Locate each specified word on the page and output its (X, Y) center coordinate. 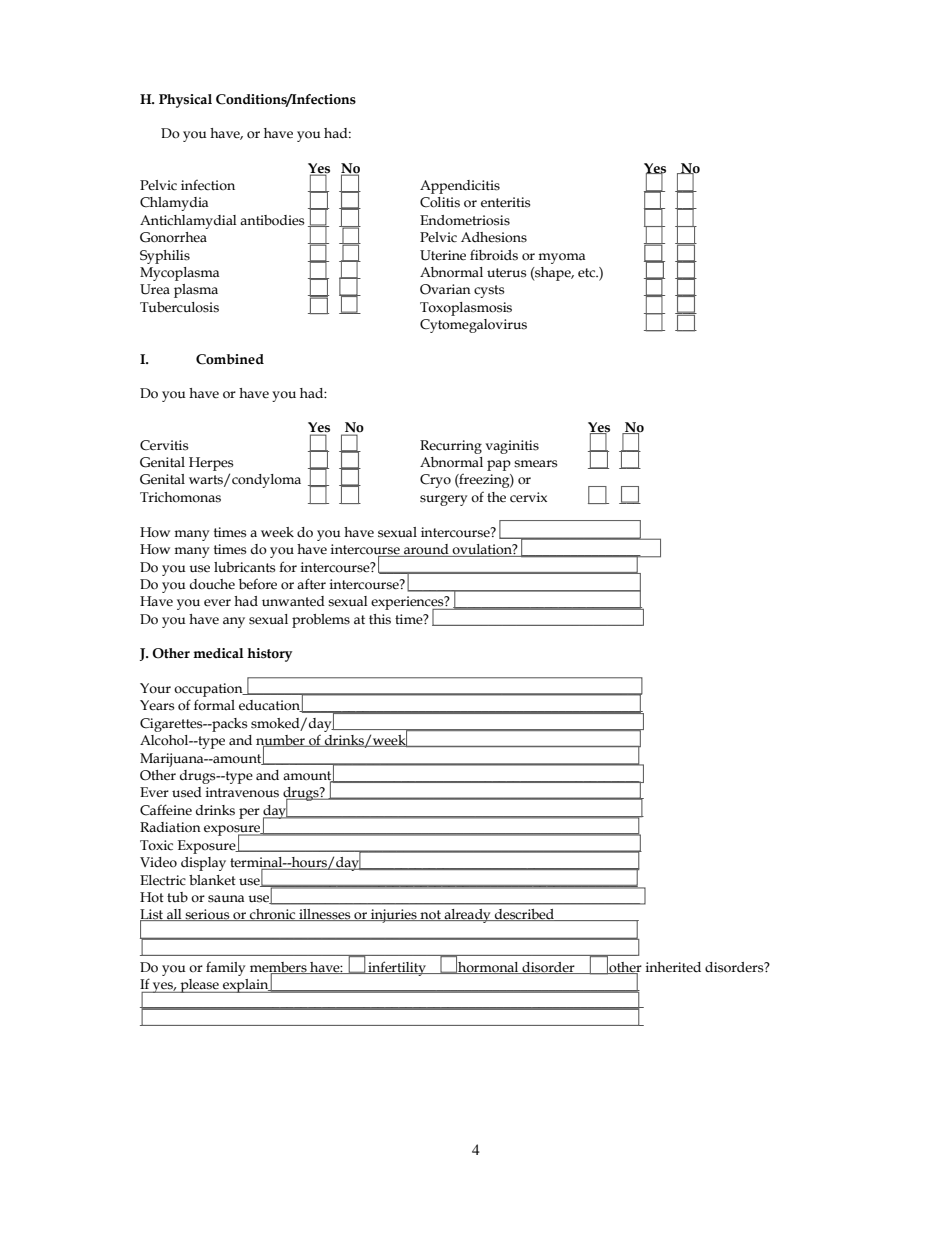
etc (588, 273)
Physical (185, 101)
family (226, 969)
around (426, 550)
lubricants (244, 567)
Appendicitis (460, 187)
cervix (528, 497)
